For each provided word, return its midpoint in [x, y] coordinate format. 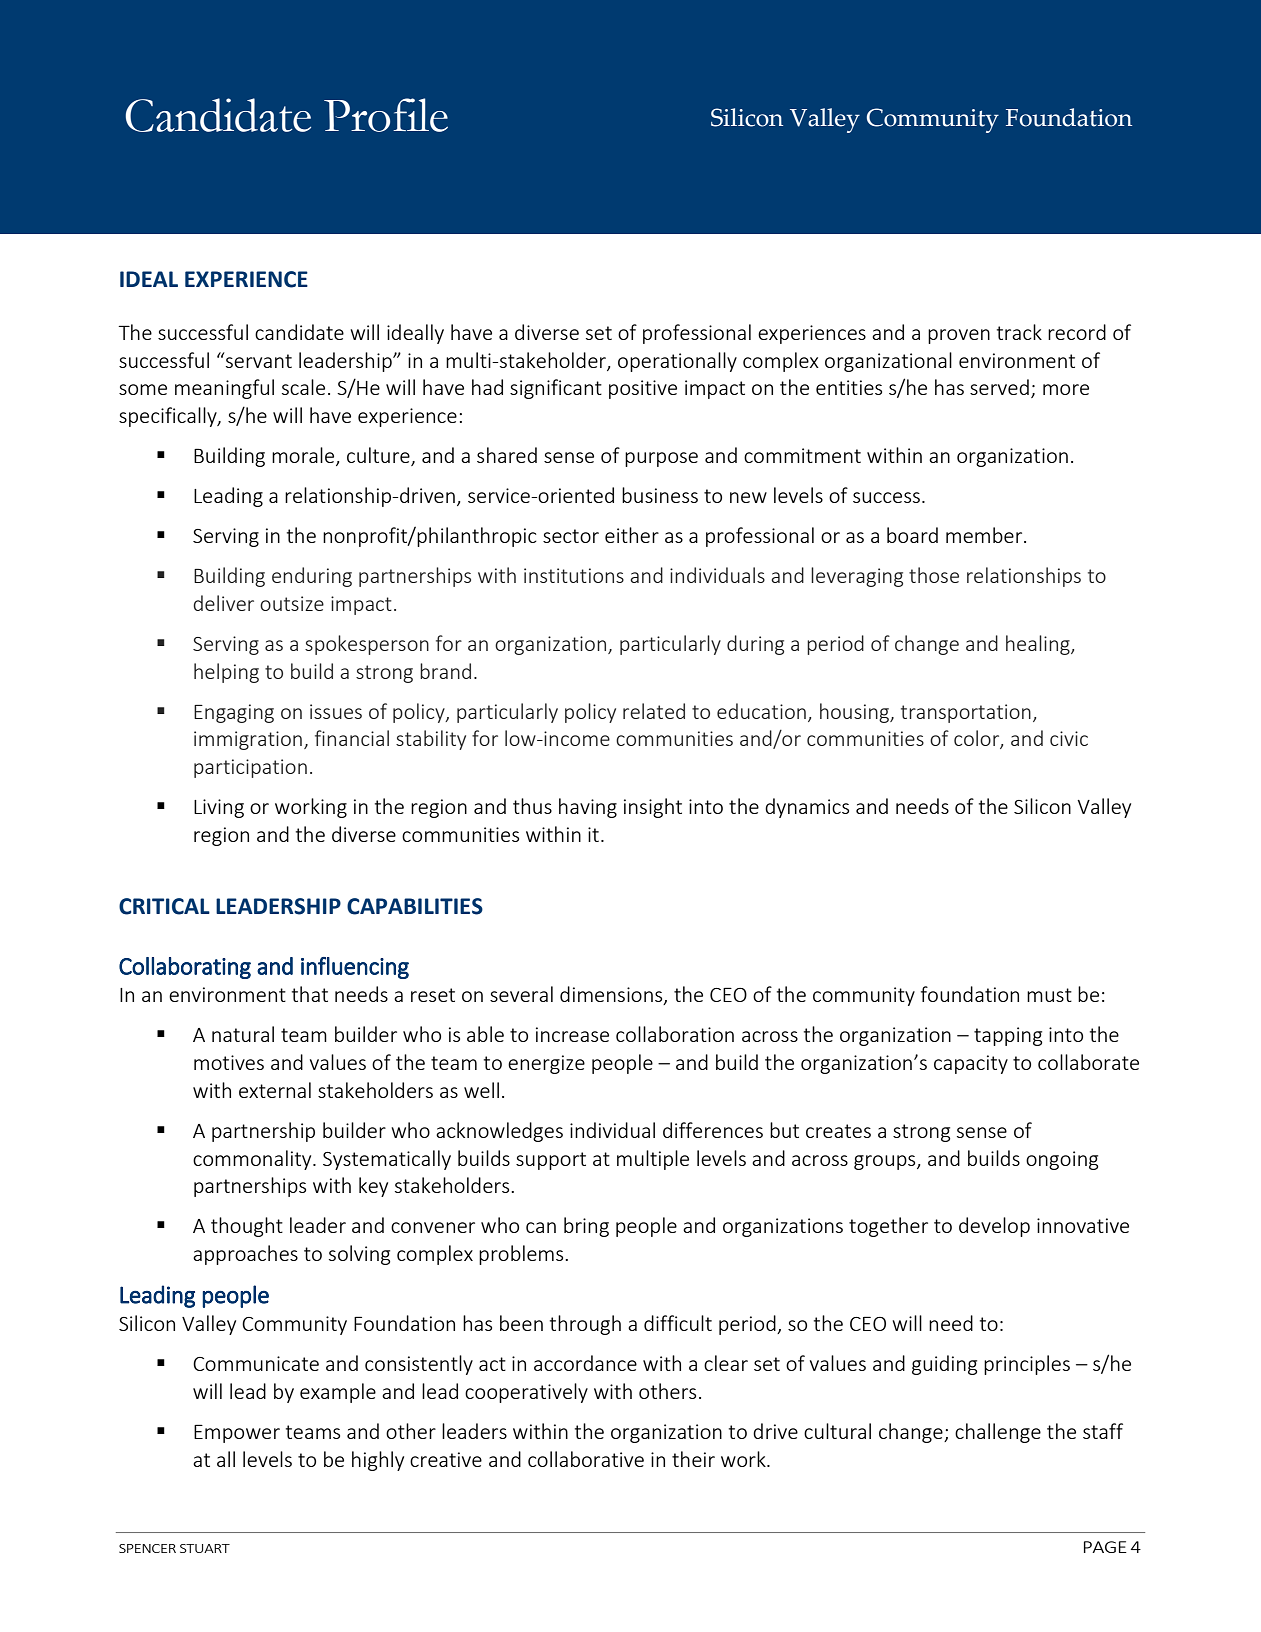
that [310, 994]
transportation [966, 713]
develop [994, 1227]
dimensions [612, 995]
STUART [205, 1548]
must [1049, 995]
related [654, 711]
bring [586, 1227]
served [999, 387]
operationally [677, 362]
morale [304, 456]
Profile [386, 115]
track [1019, 332]
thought [247, 1227]
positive [643, 389]
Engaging [234, 713]
